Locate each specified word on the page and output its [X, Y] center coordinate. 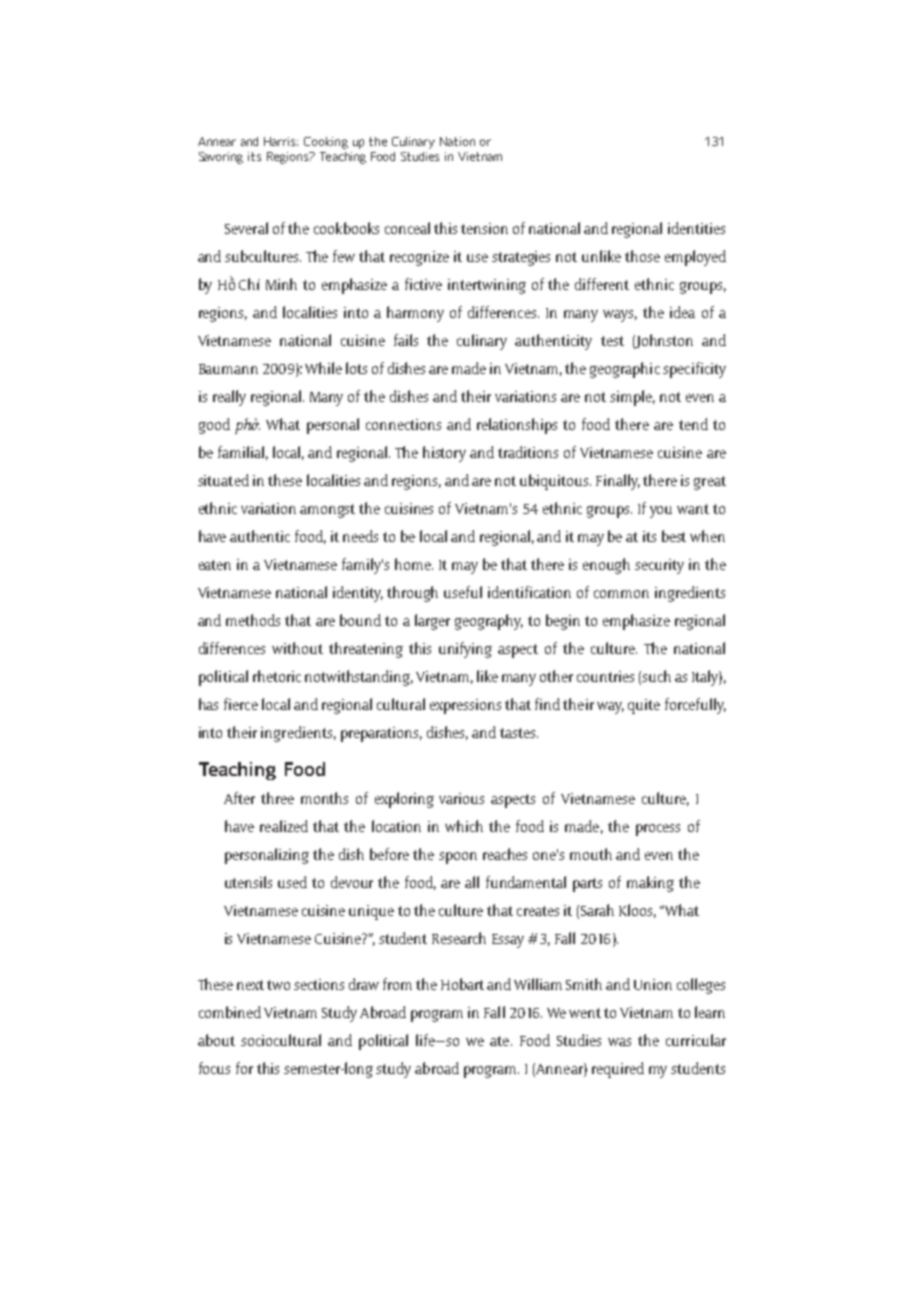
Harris [281, 141]
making [650, 884]
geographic [625, 370]
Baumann [228, 369]
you [661, 512]
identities [696, 228]
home [414, 564]
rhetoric [277, 676]
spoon [458, 858]
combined [230, 1012]
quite [644, 706]
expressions [465, 706]
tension [484, 228]
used [292, 882]
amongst [327, 511]
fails [406, 340]
